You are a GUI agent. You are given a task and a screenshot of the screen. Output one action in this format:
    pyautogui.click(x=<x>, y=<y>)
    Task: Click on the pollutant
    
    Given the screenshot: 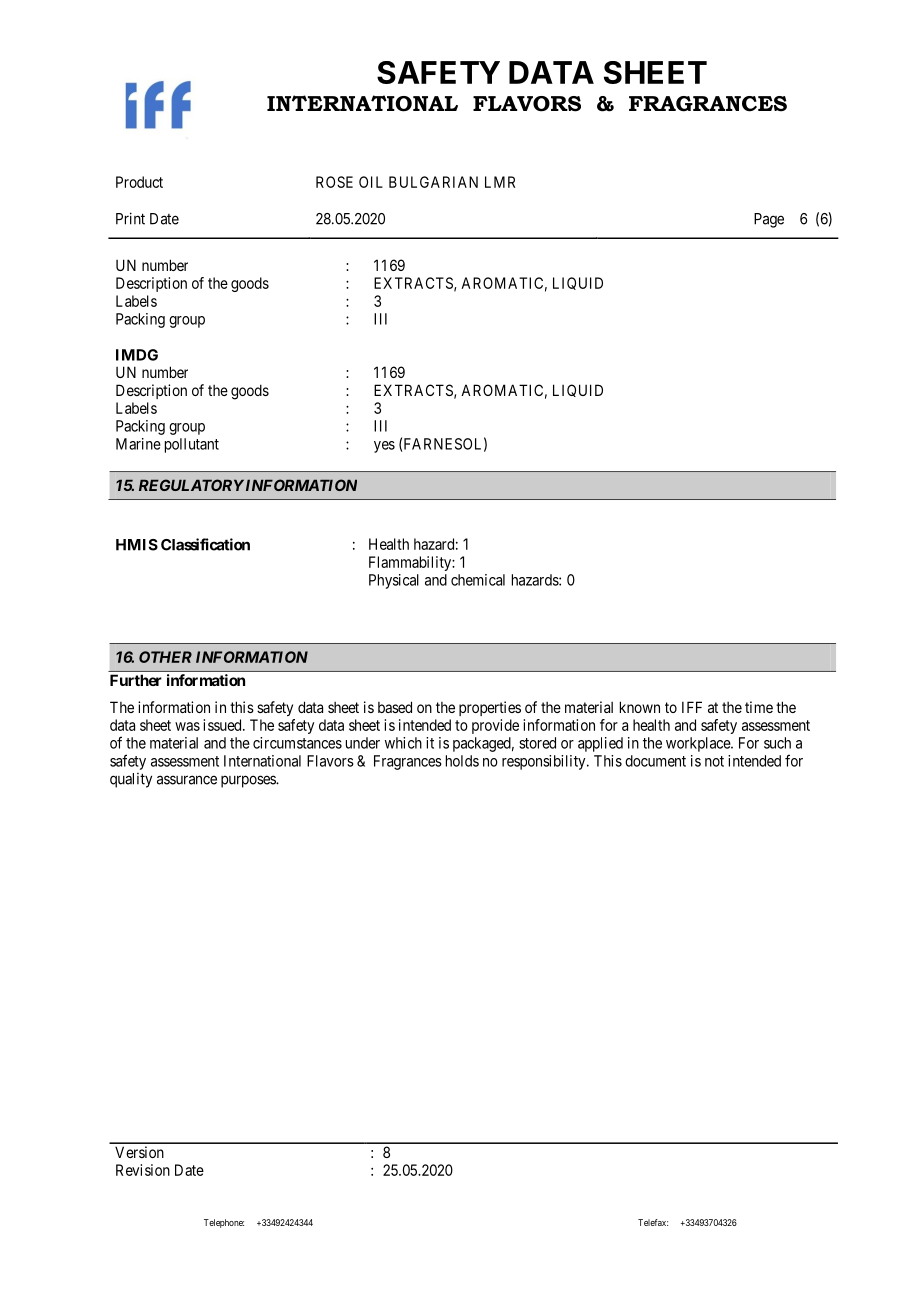 What is the action you would take?
    pyautogui.click(x=192, y=445)
